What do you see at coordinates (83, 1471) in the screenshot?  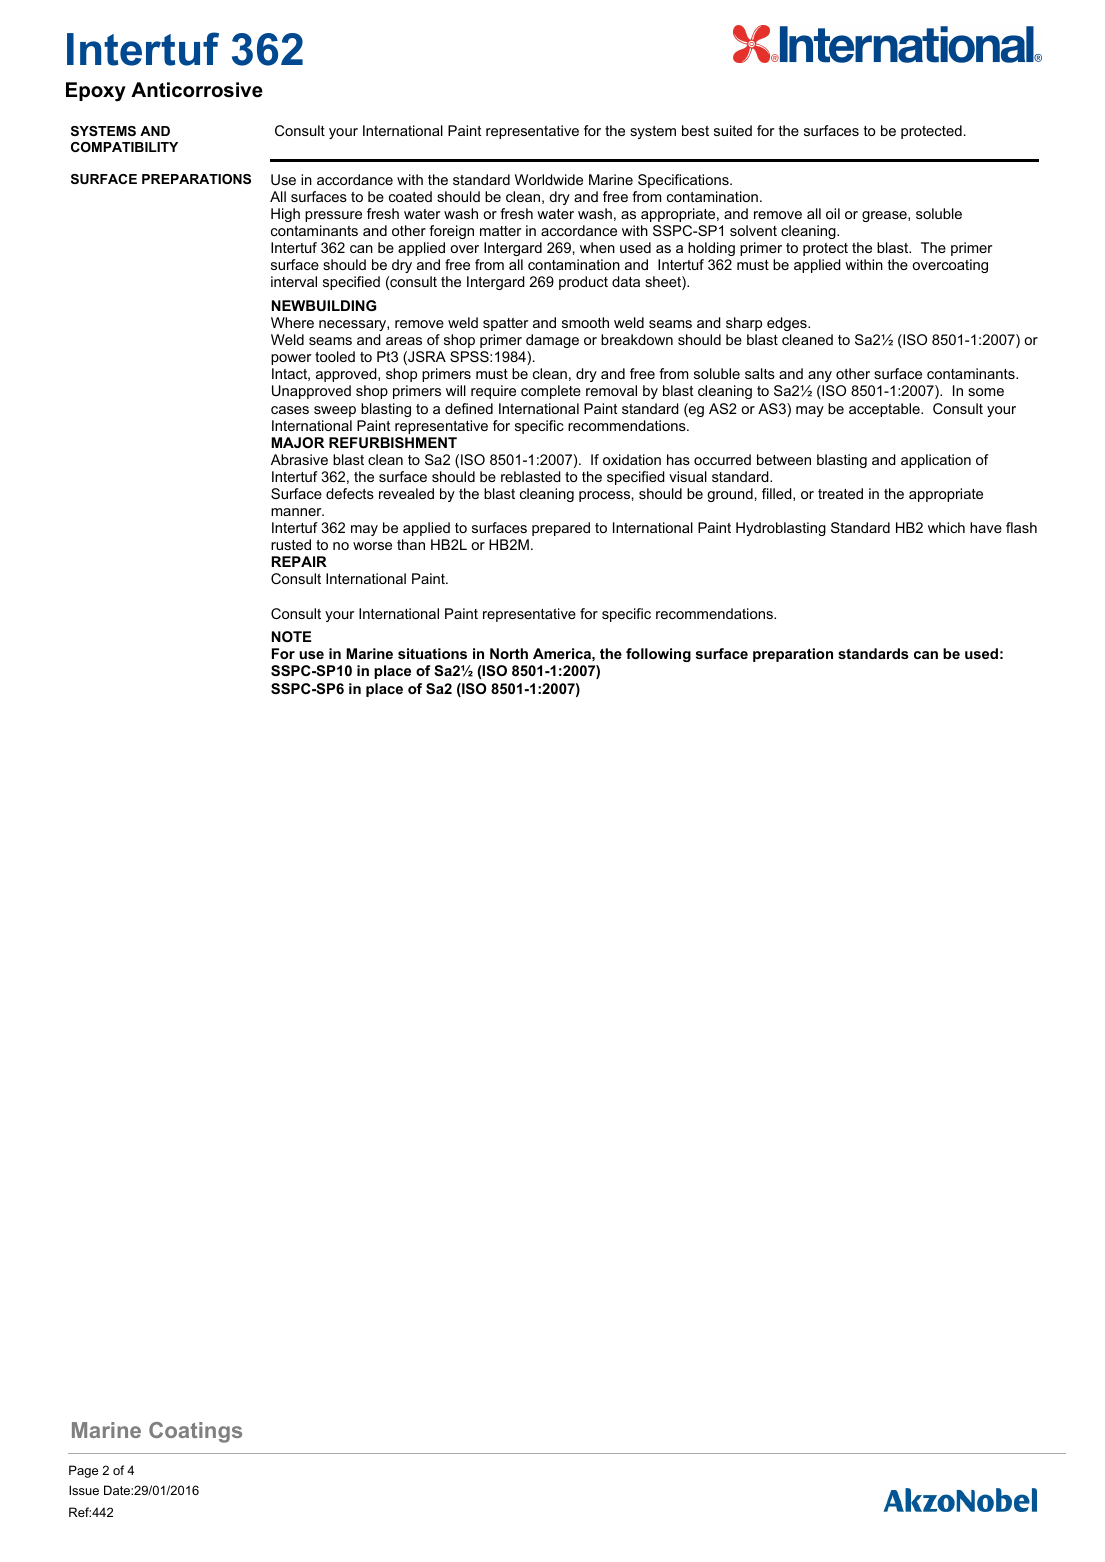 I see `Page` at bounding box center [83, 1471].
